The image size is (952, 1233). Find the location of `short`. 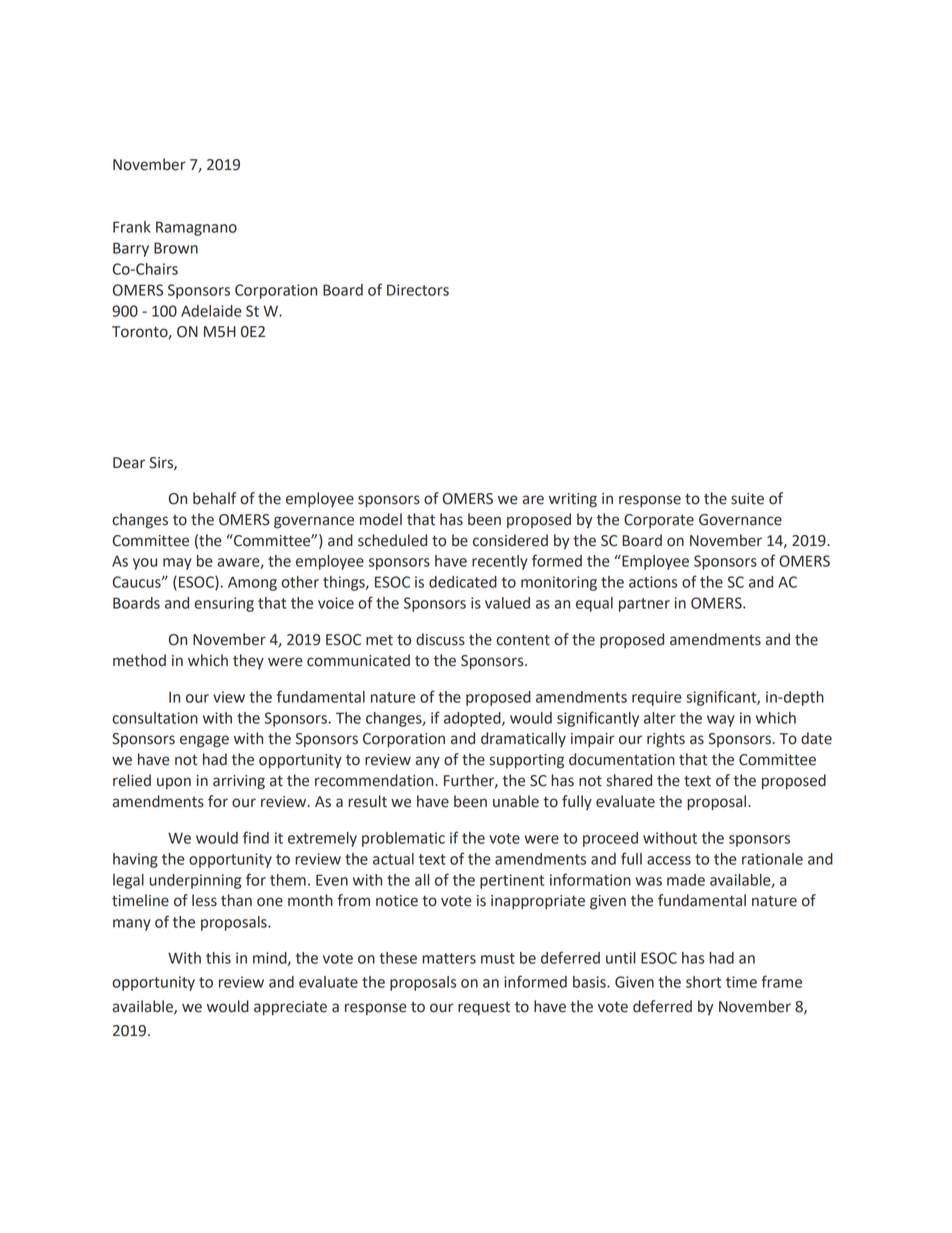

short is located at coordinates (703, 982).
